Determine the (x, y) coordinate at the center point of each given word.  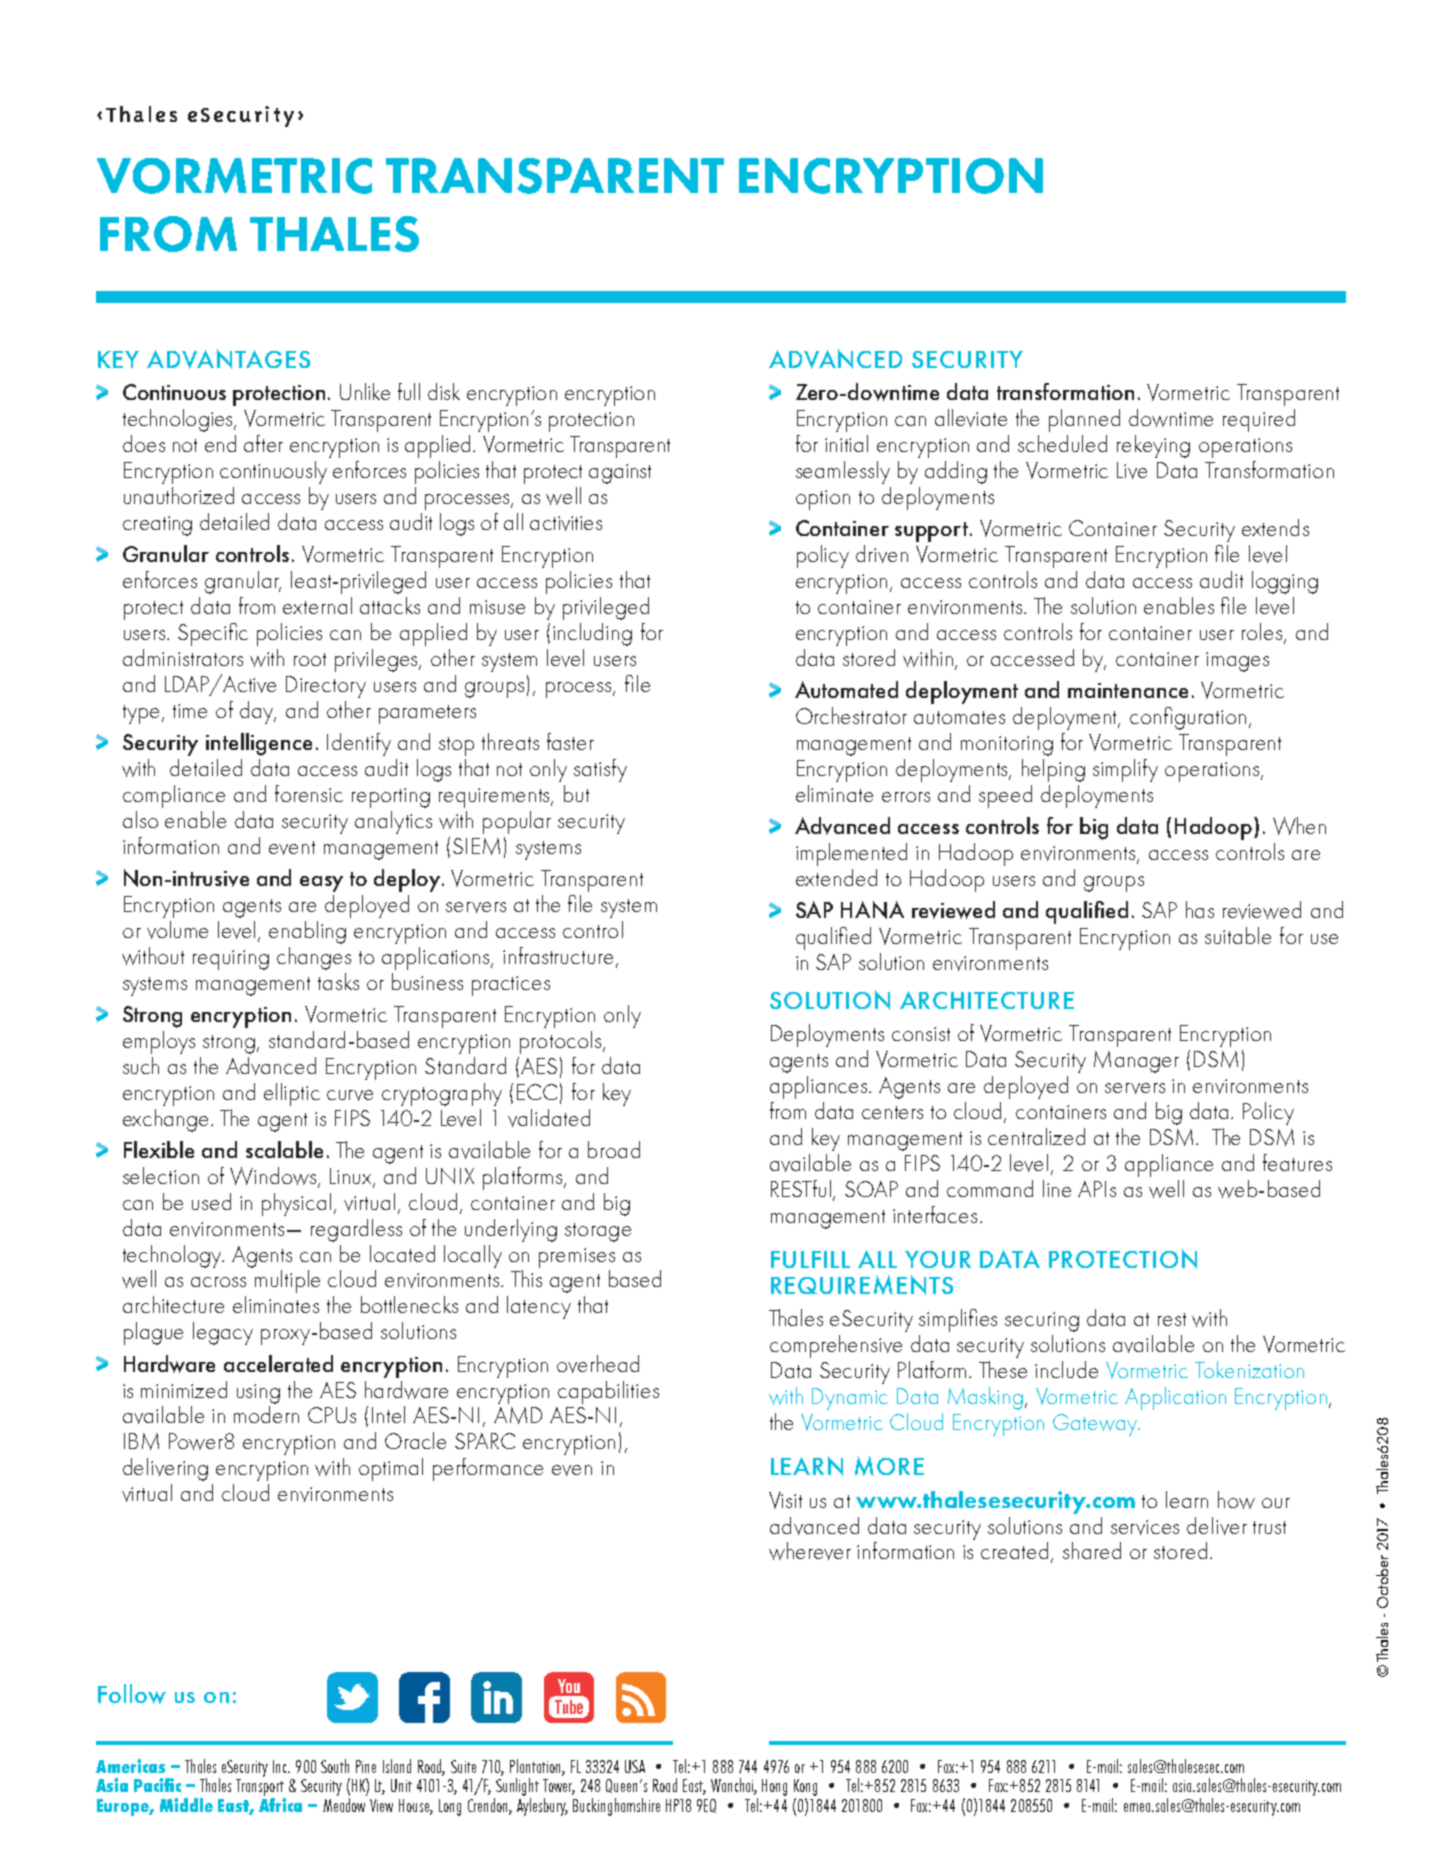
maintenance (1128, 690)
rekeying (1153, 446)
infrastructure (558, 955)
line (1057, 1188)
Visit (785, 1500)
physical (296, 1204)
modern (266, 1414)
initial (846, 443)
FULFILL (810, 1259)
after (263, 443)
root (310, 659)
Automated (846, 689)
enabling (307, 932)
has (1200, 909)
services (1145, 1527)
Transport (260, 1787)
